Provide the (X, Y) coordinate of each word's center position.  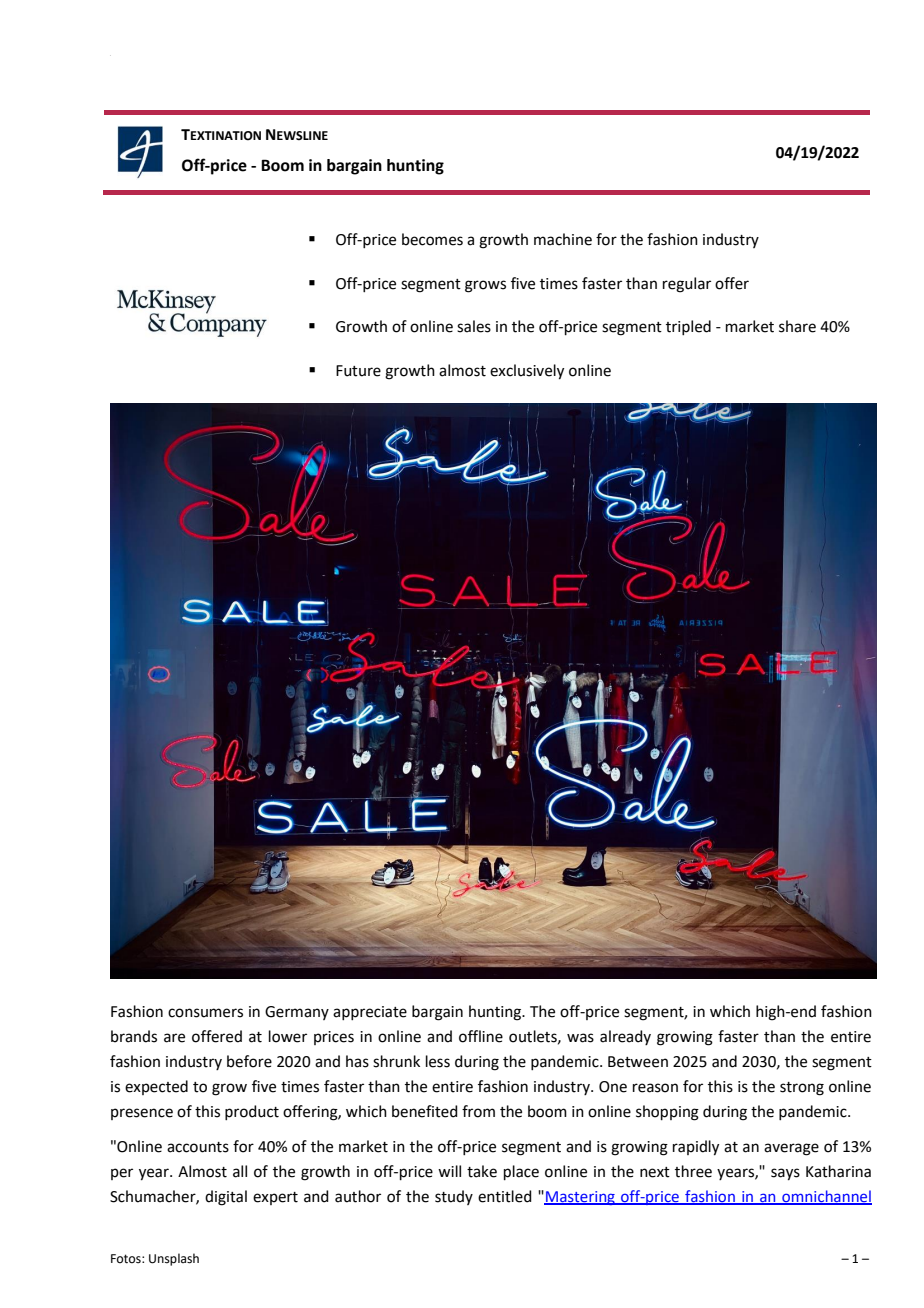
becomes (432, 239)
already (625, 1037)
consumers (205, 1013)
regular (687, 285)
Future (358, 371)
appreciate (370, 1013)
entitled (505, 1196)
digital (226, 1198)
